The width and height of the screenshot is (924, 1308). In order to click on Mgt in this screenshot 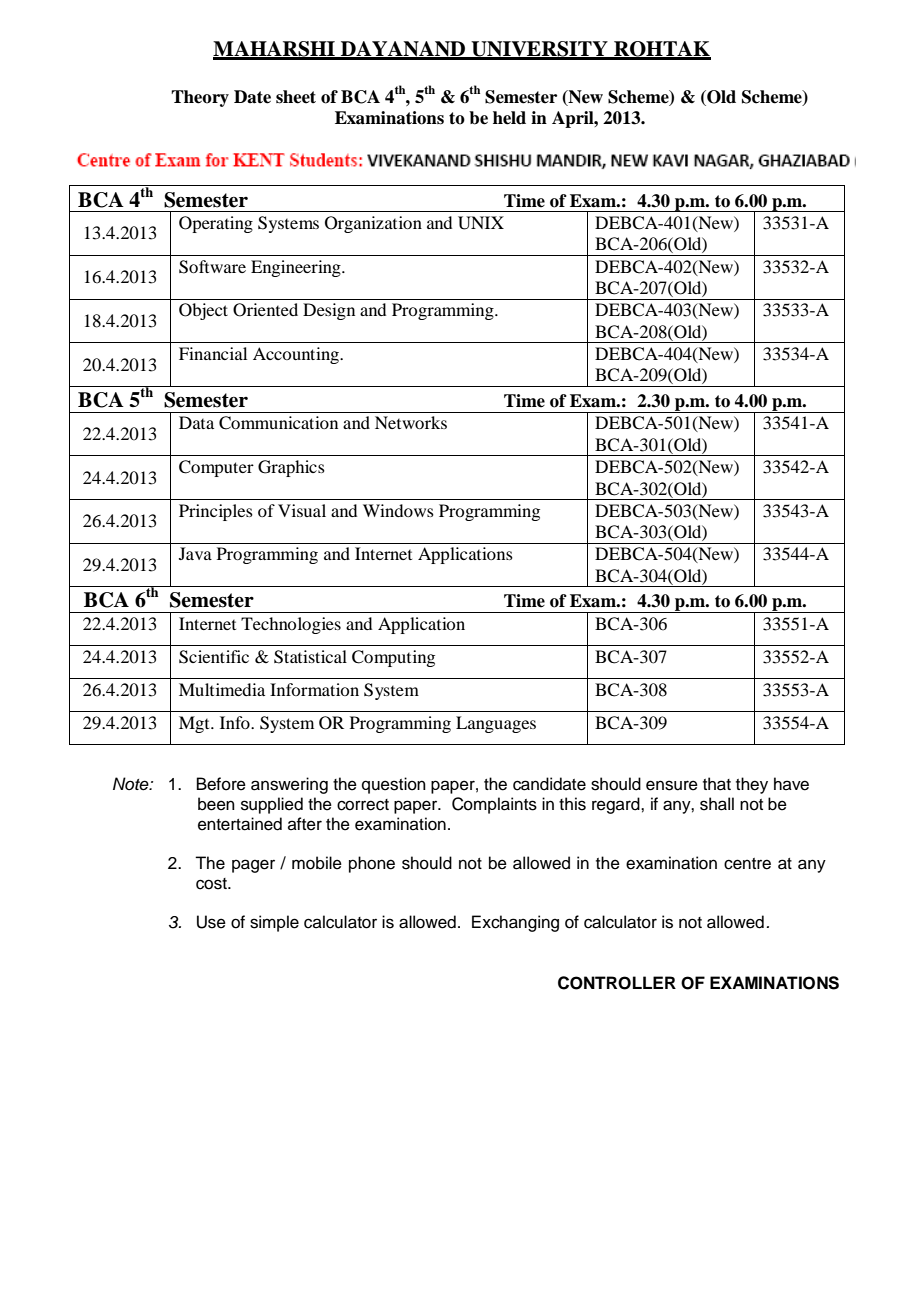, I will do `click(195, 724)`.
